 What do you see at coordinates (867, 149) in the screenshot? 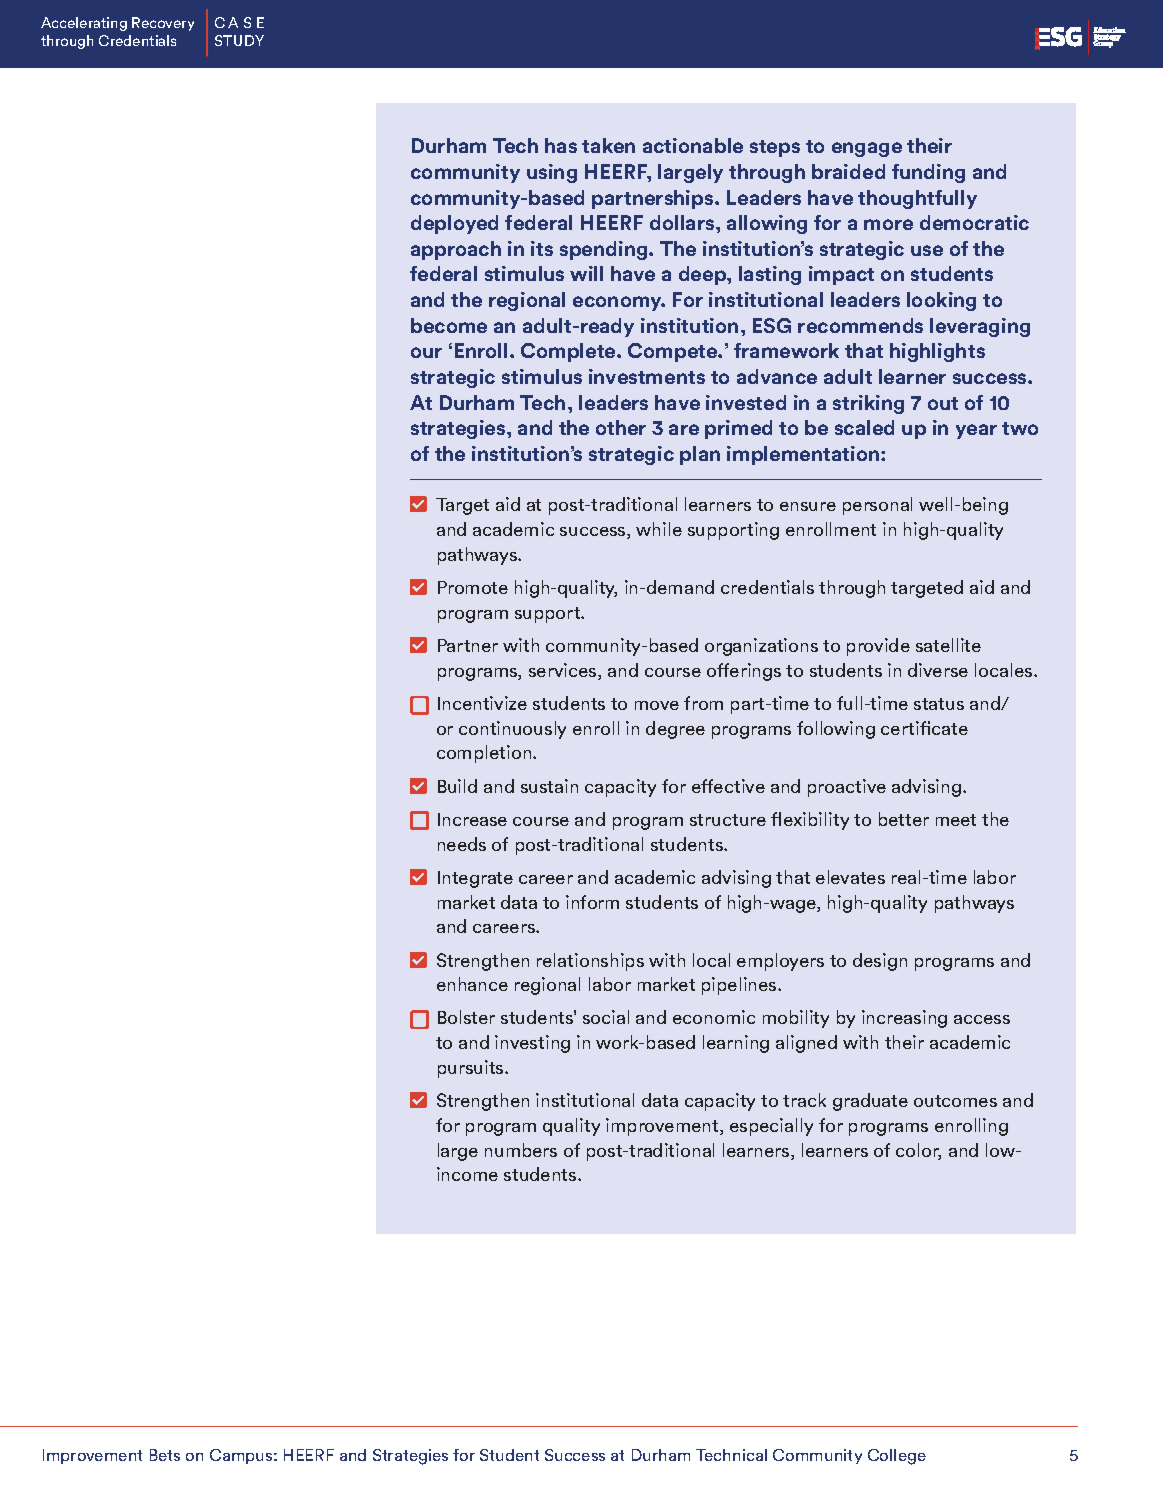
I see `engage` at bounding box center [867, 149].
